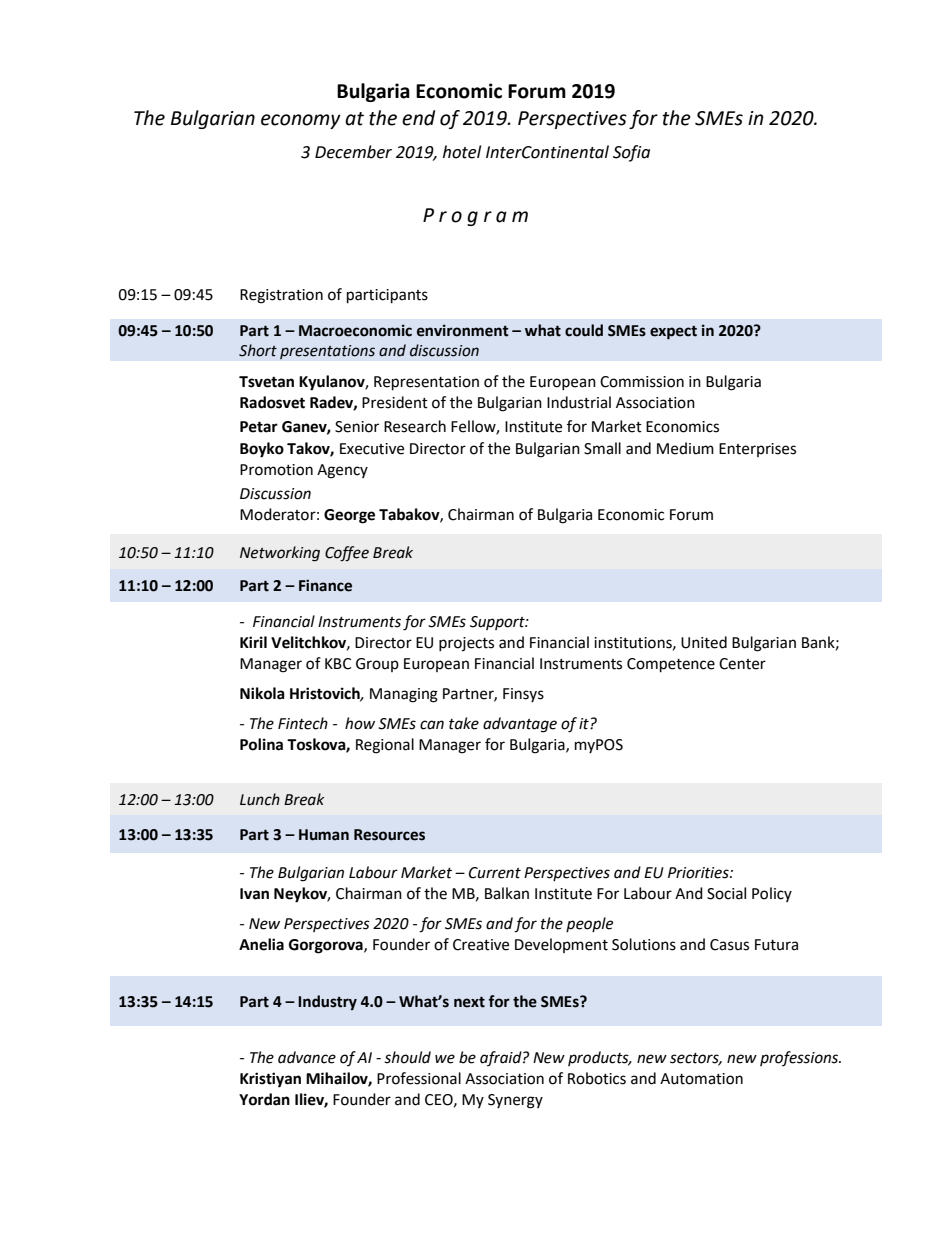  Describe the element at coordinates (325, 585) in the screenshot. I see `Finance` at that location.
